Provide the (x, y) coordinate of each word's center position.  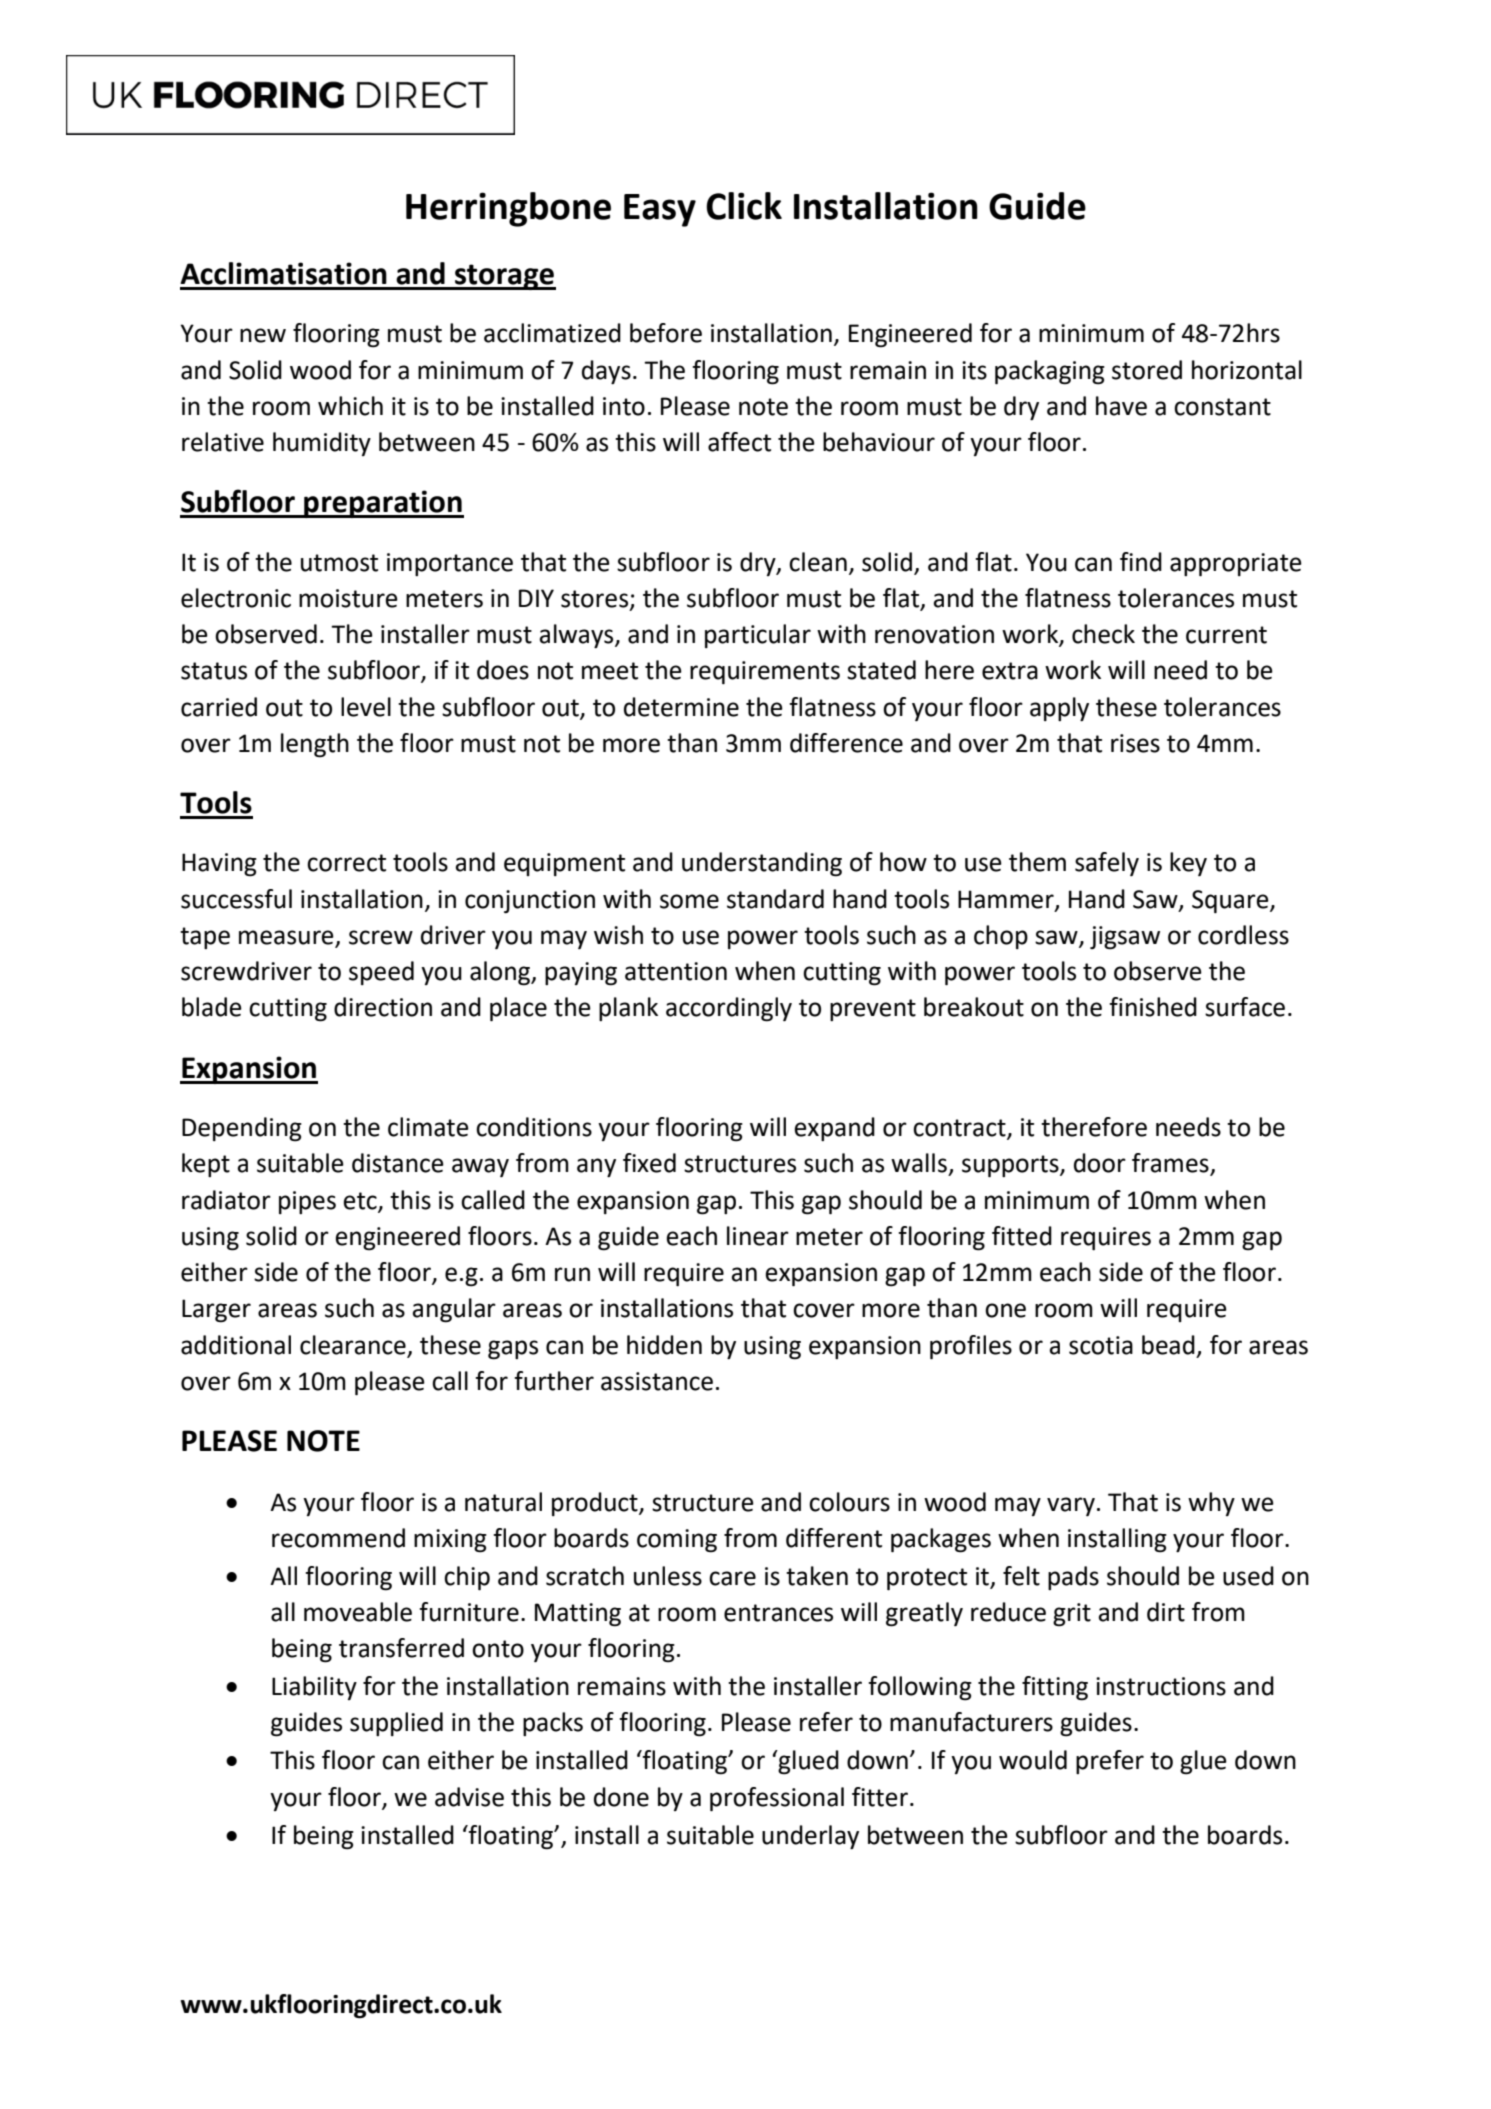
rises (1135, 743)
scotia (1101, 1345)
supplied (396, 1724)
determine (681, 707)
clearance (353, 1345)
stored (1147, 370)
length (315, 745)
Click (744, 206)
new (263, 335)
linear (758, 1236)
